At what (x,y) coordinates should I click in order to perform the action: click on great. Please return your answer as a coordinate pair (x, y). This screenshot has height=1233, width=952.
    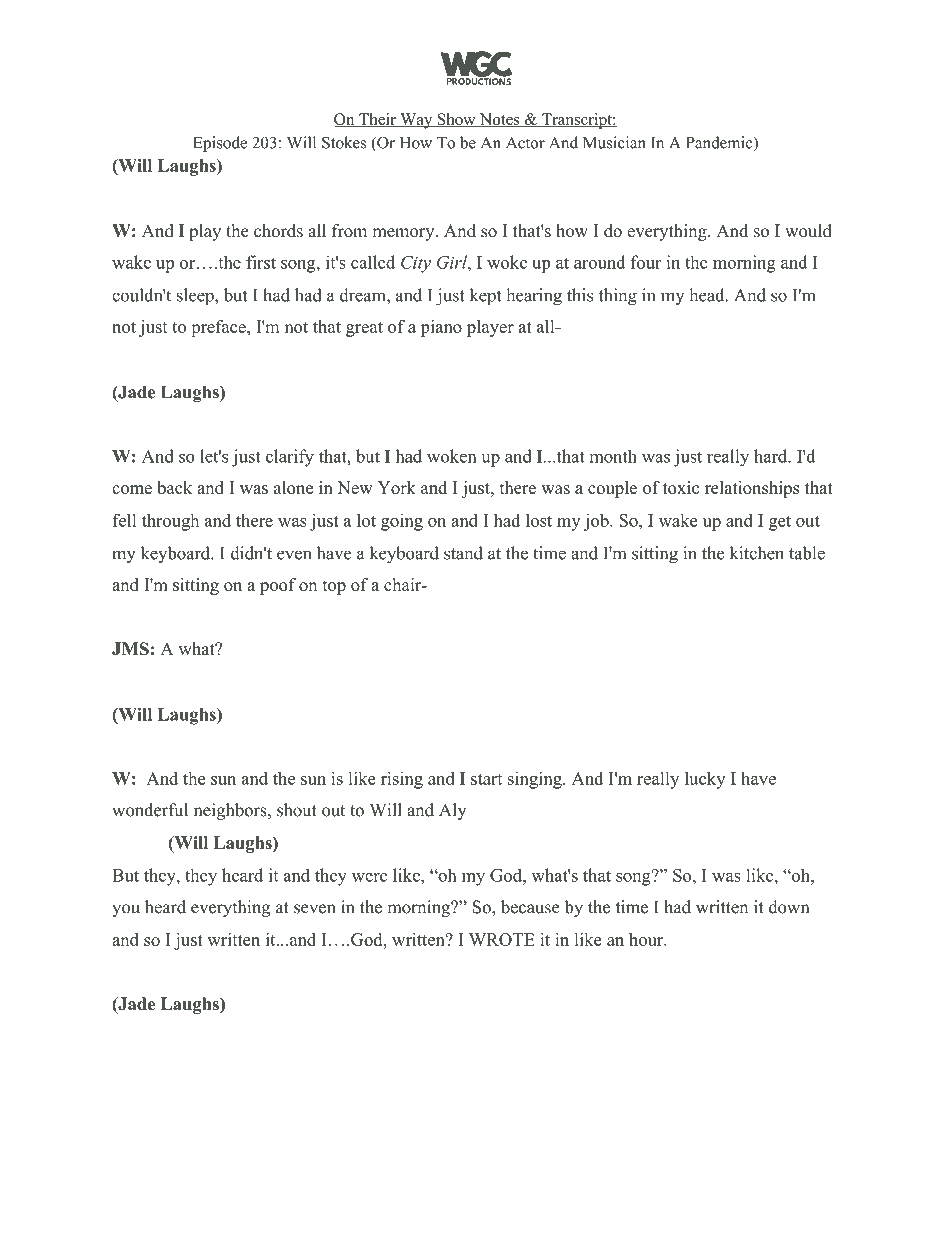
    Looking at the image, I should click on (364, 329).
